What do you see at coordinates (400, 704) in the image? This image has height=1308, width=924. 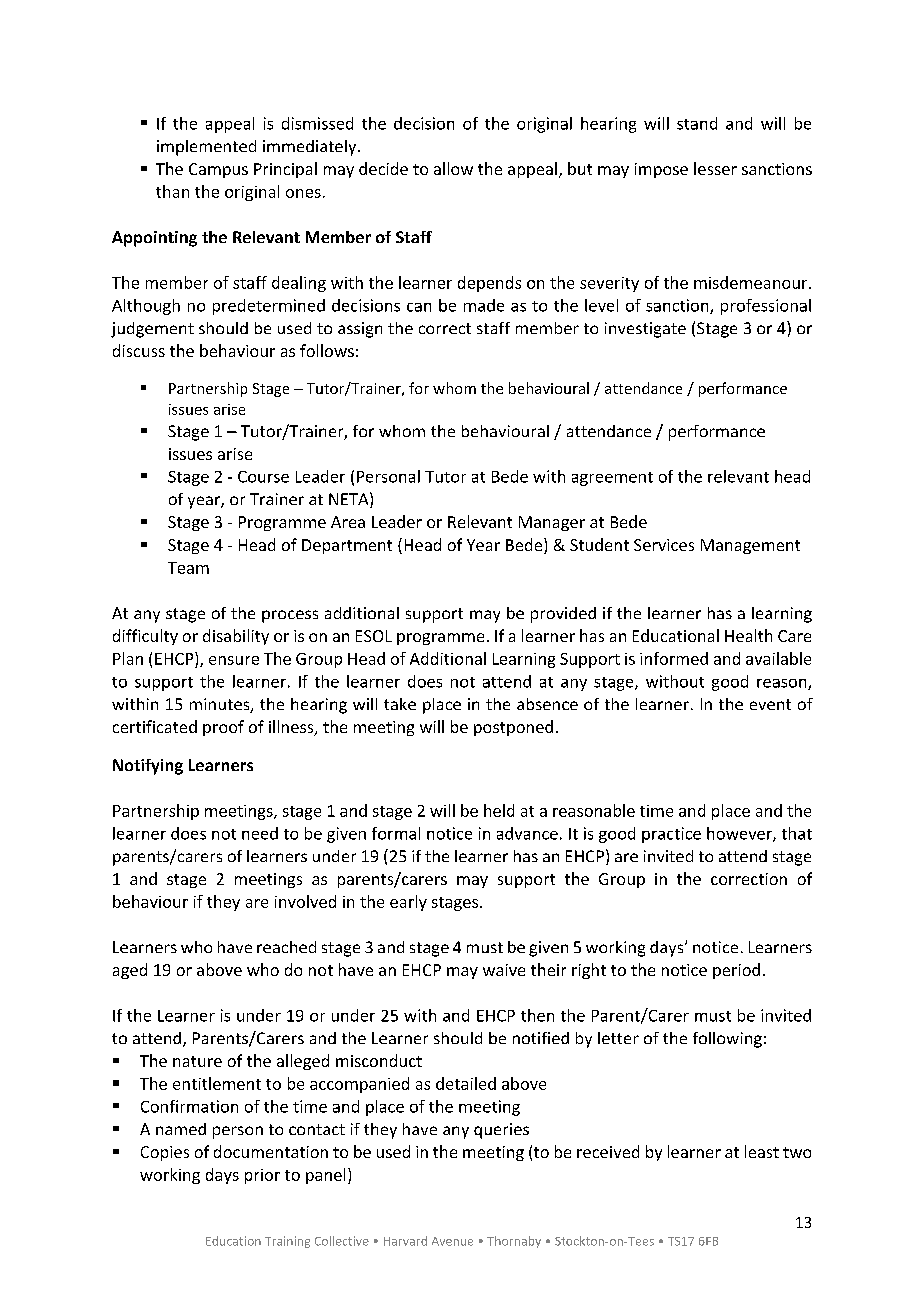 I see `take` at bounding box center [400, 704].
